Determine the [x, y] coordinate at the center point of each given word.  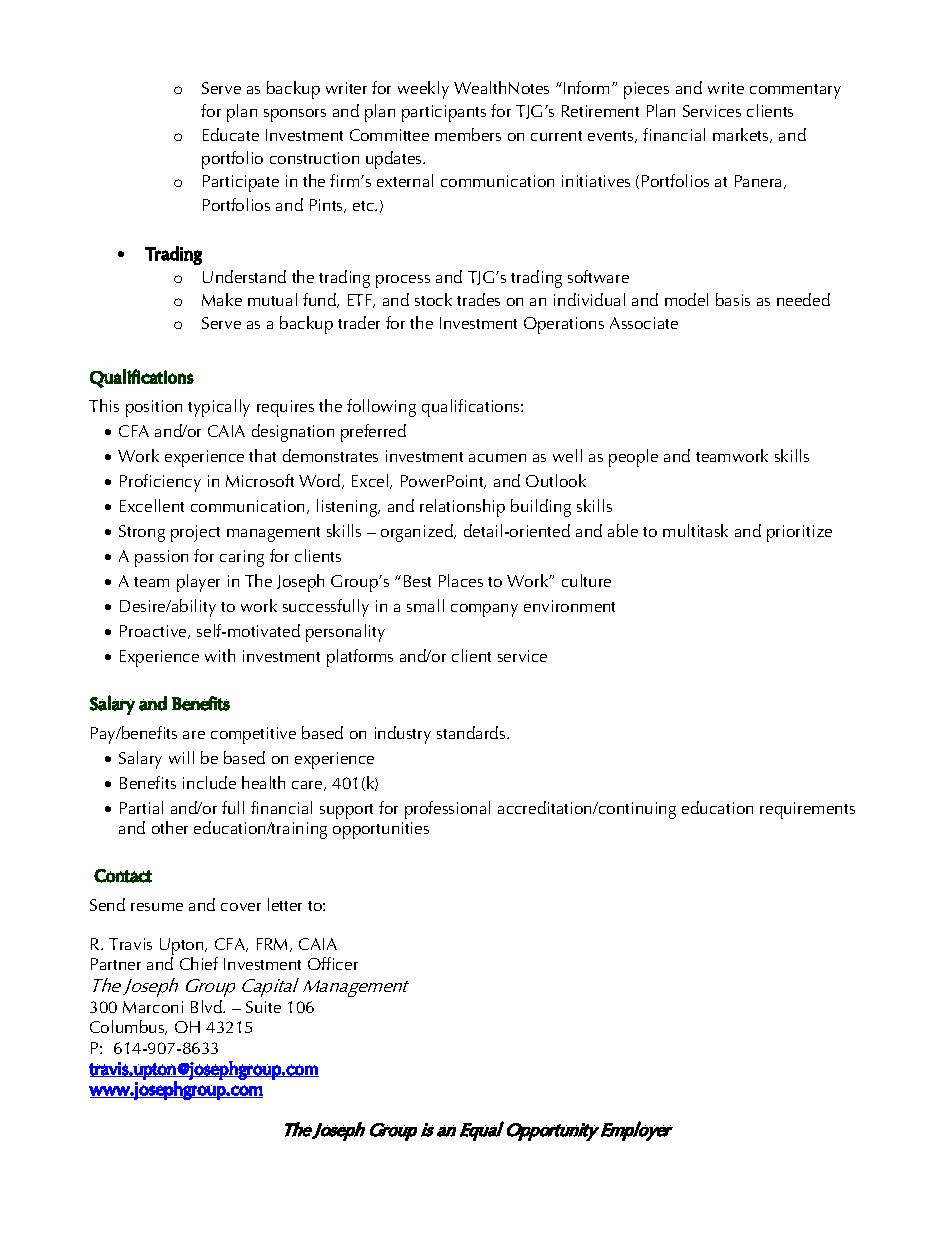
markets [742, 135]
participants [444, 113]
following [381, 408]
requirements [807, 810]
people [633, 458]
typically [219, 408]
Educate [231, 134]
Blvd [207, 1006]
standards [472, 732]
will [181, 757]
